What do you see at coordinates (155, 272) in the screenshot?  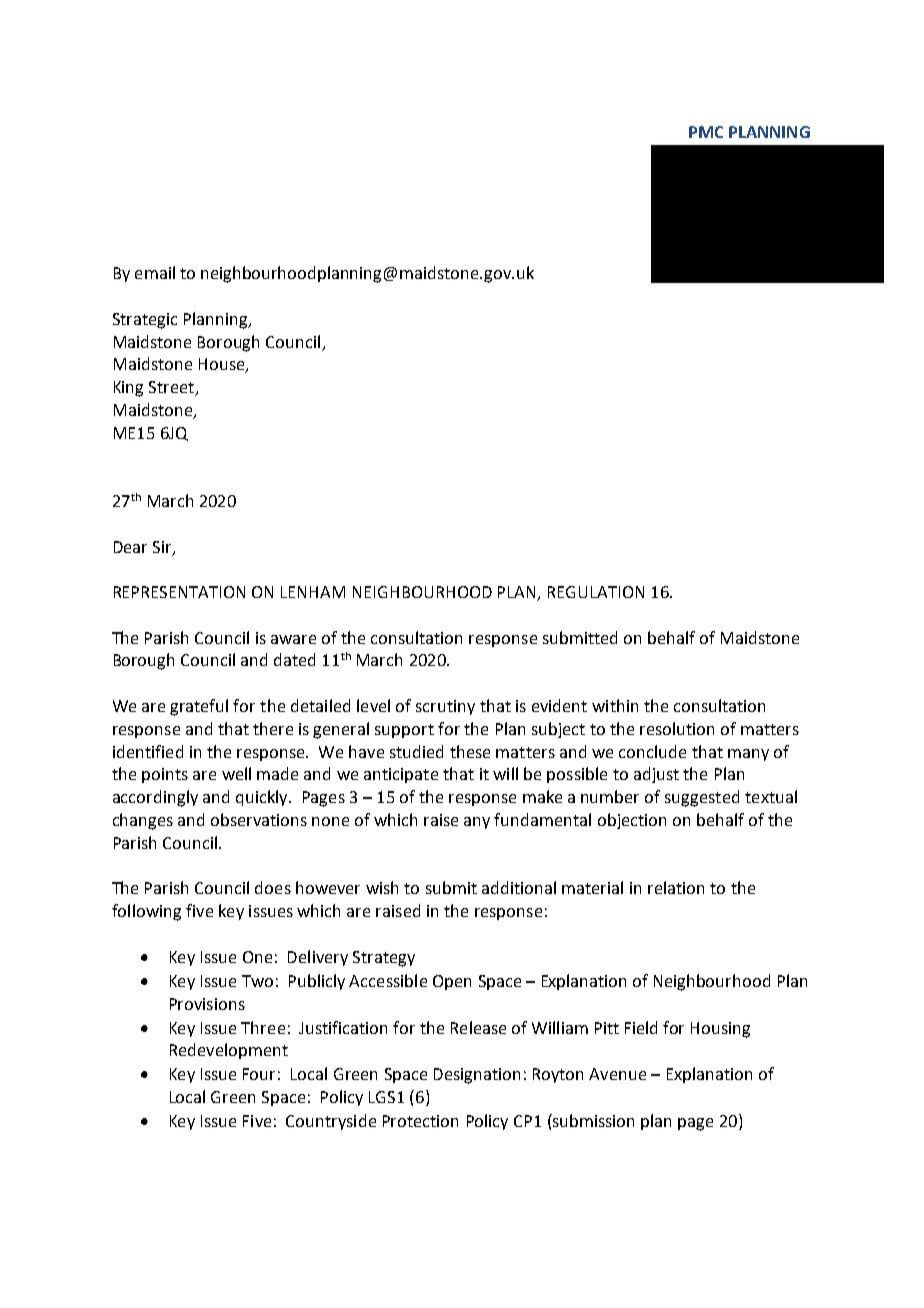 I see `email` at bounding box center [155, 272].
